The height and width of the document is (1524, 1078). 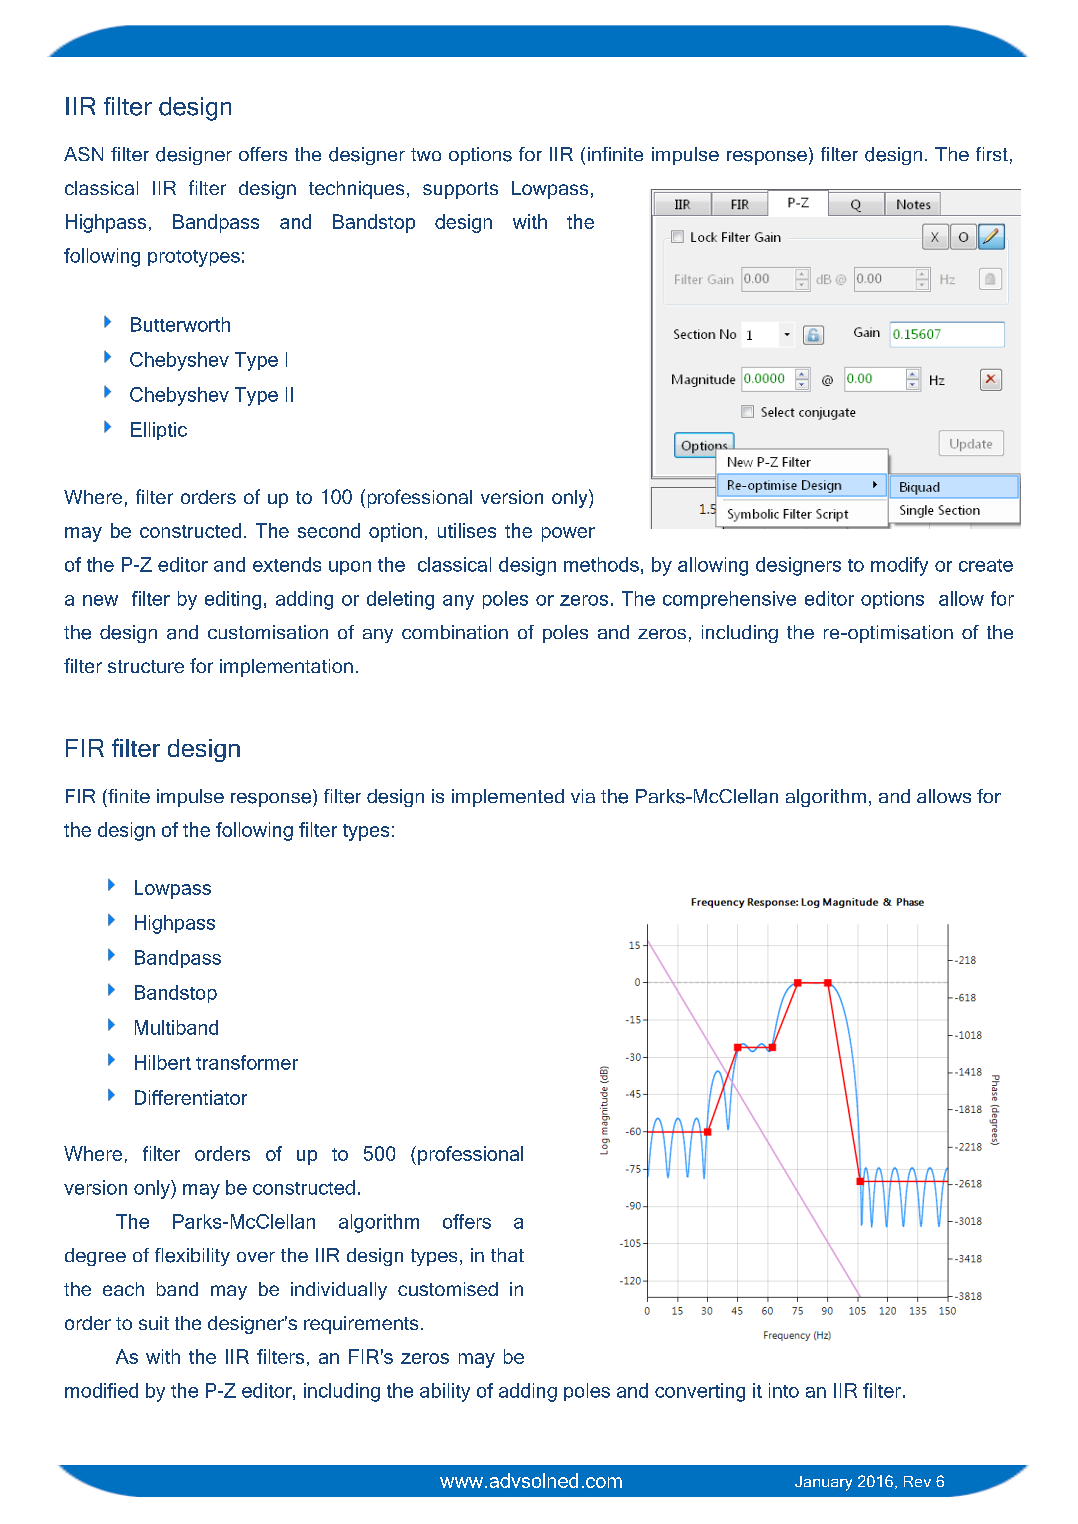 I want to click on supports, so click(x=460, y=190).
